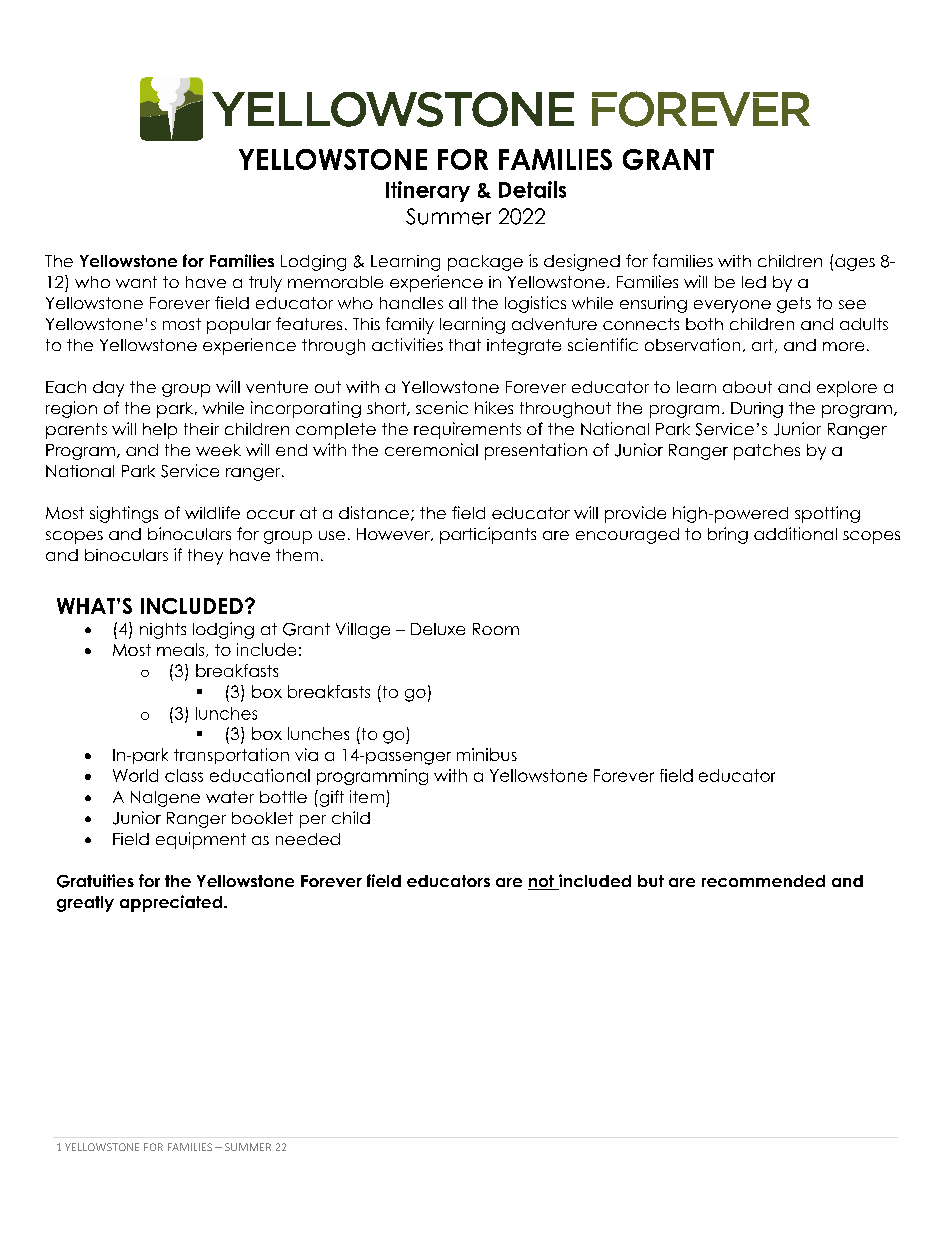  Describe the element at coordinates (438, 629) in the screenshot. I see `Deluxe` at that location.
